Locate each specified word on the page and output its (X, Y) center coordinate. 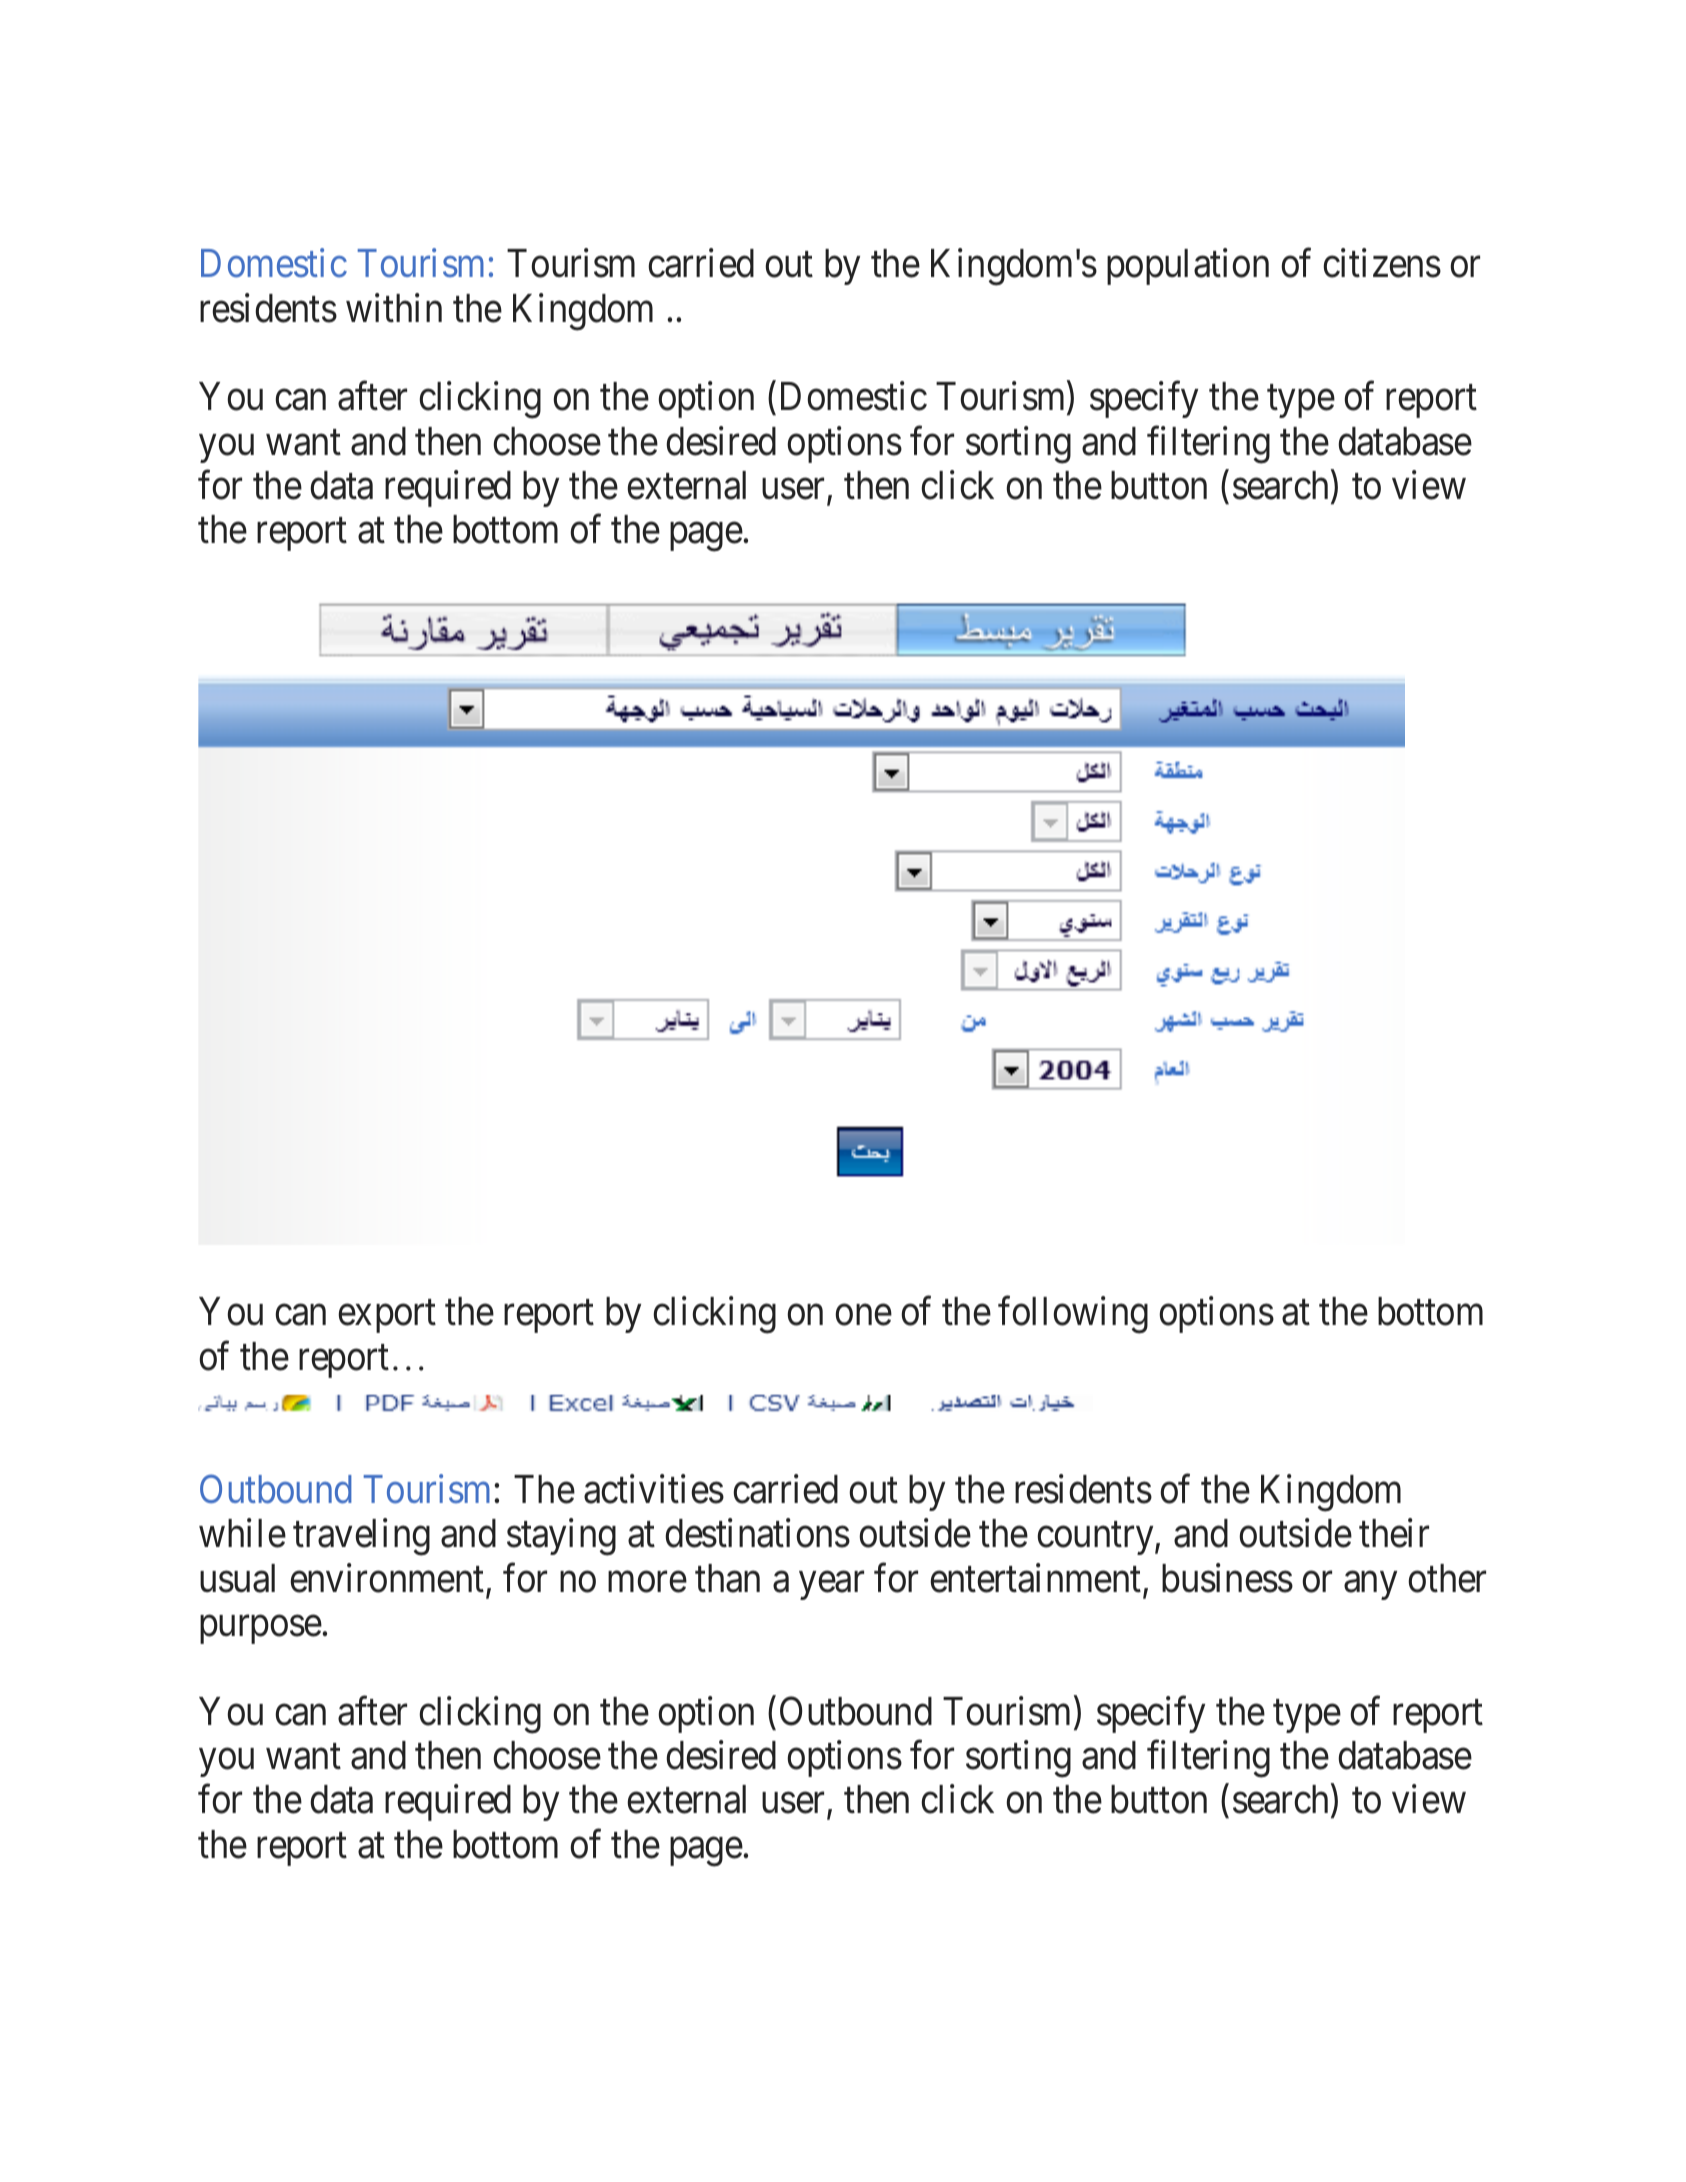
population (1188, 267)
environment (388, 1579)
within (394, 308)
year (831, 1586)
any (1370, 1586)
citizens (1382, 263)
